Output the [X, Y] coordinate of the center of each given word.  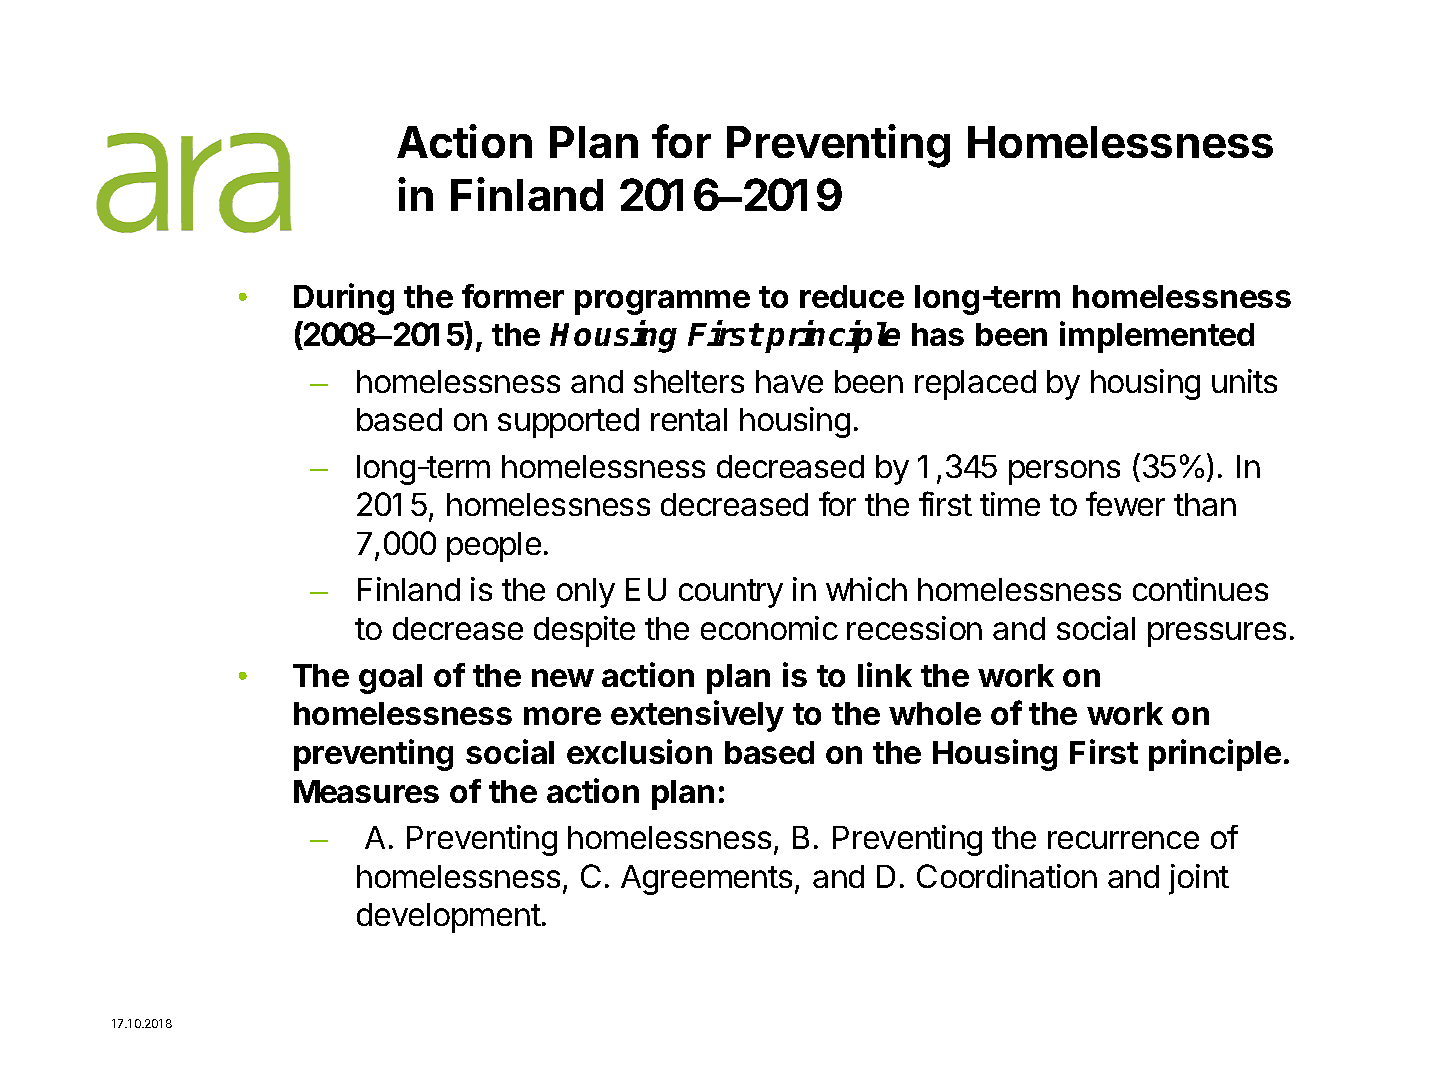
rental [689, 419]
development [449, 918]
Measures [366, 791]
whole [935, 713]
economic [769, 628]
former [513, 296]
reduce [852, 296]
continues [1200, 589]
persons [1064, 472]
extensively [697, 716]
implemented [1157, 337]
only [586, 593]
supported [568, 423]
